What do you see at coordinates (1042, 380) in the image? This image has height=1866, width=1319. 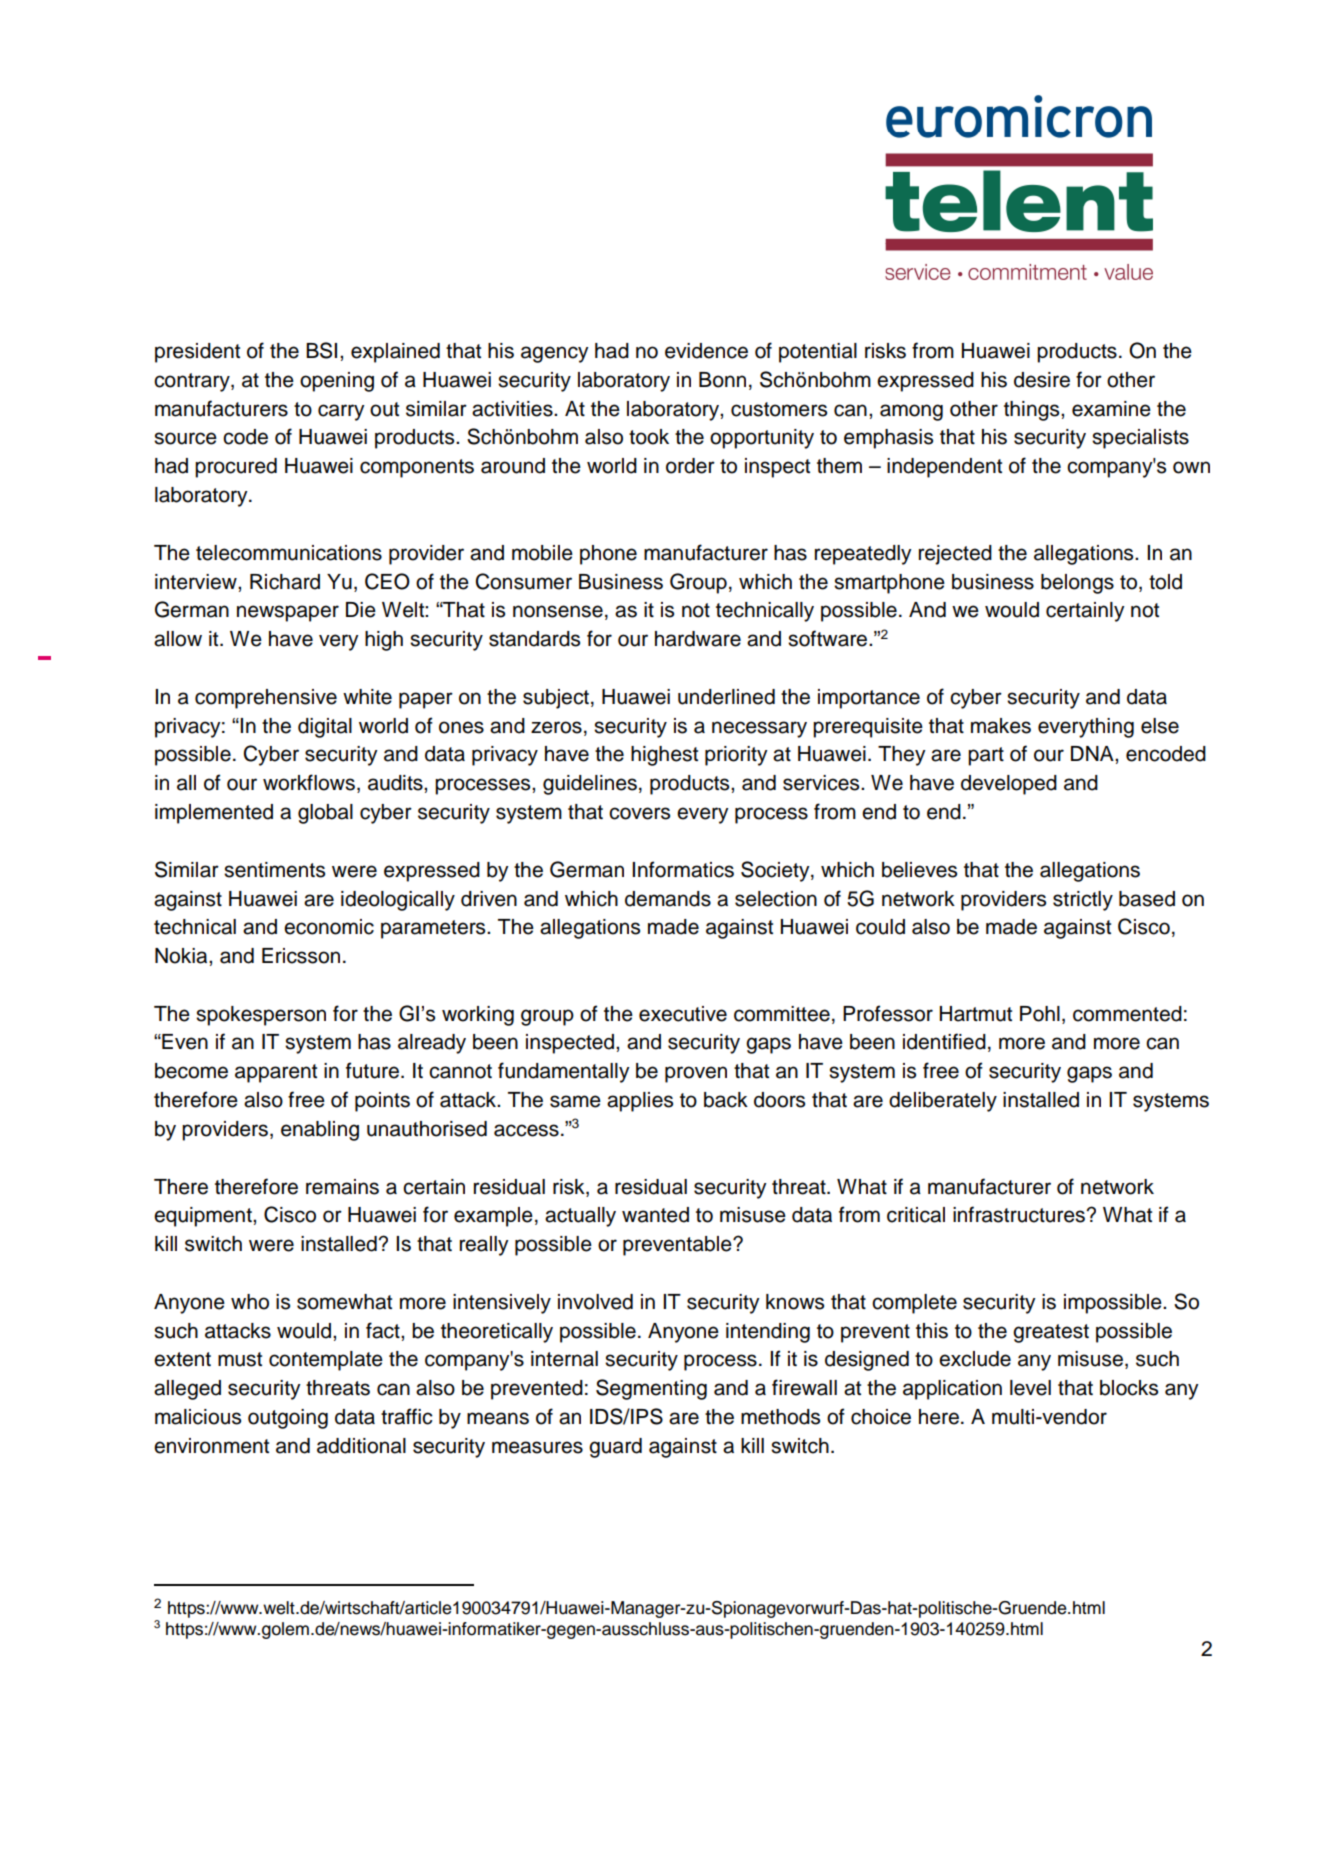 I see `desire` at bounding box center [1042, 380].
